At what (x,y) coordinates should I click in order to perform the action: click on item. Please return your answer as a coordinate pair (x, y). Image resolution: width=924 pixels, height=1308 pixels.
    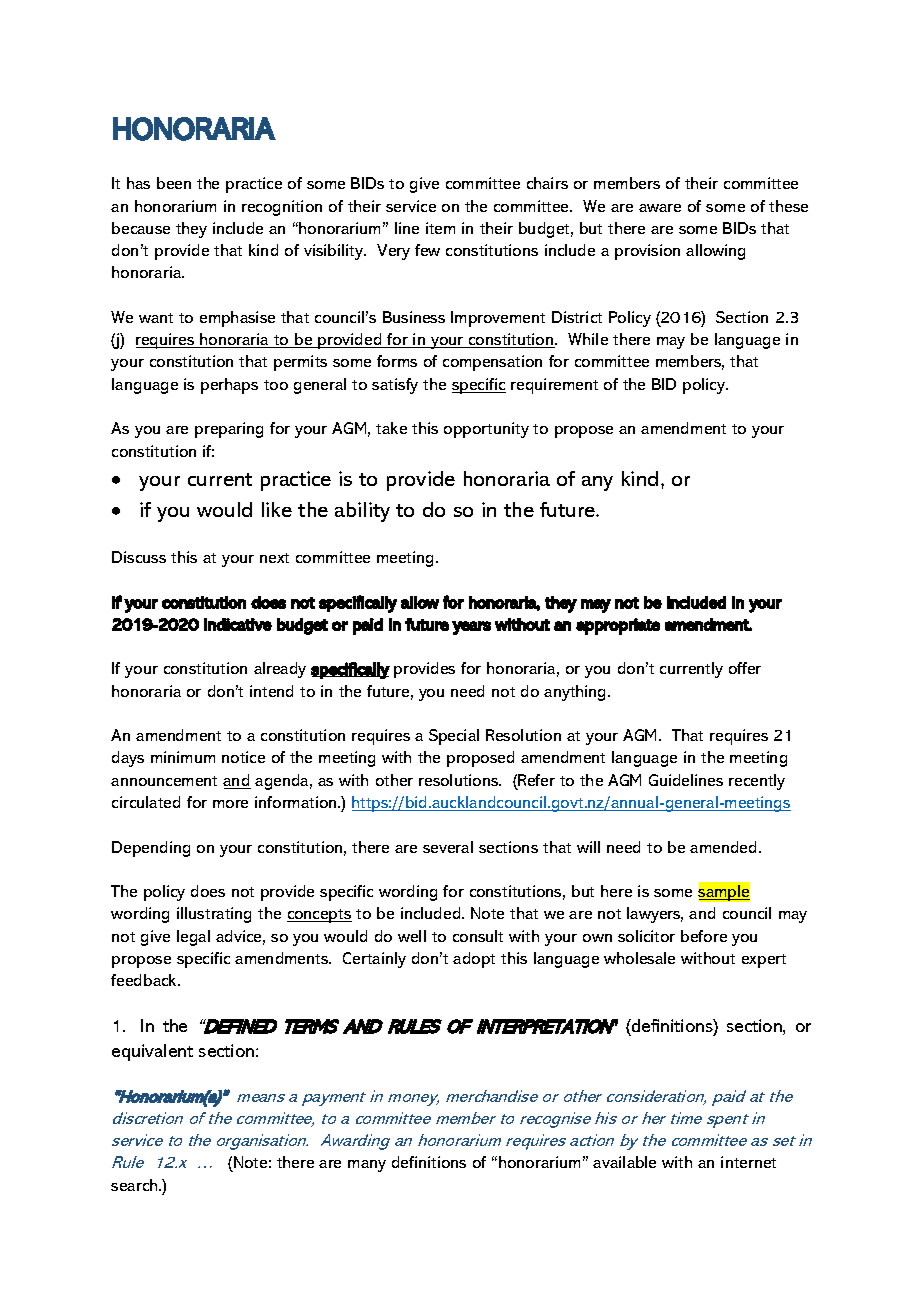
    Looking at the image, I should click on (440, 228).
